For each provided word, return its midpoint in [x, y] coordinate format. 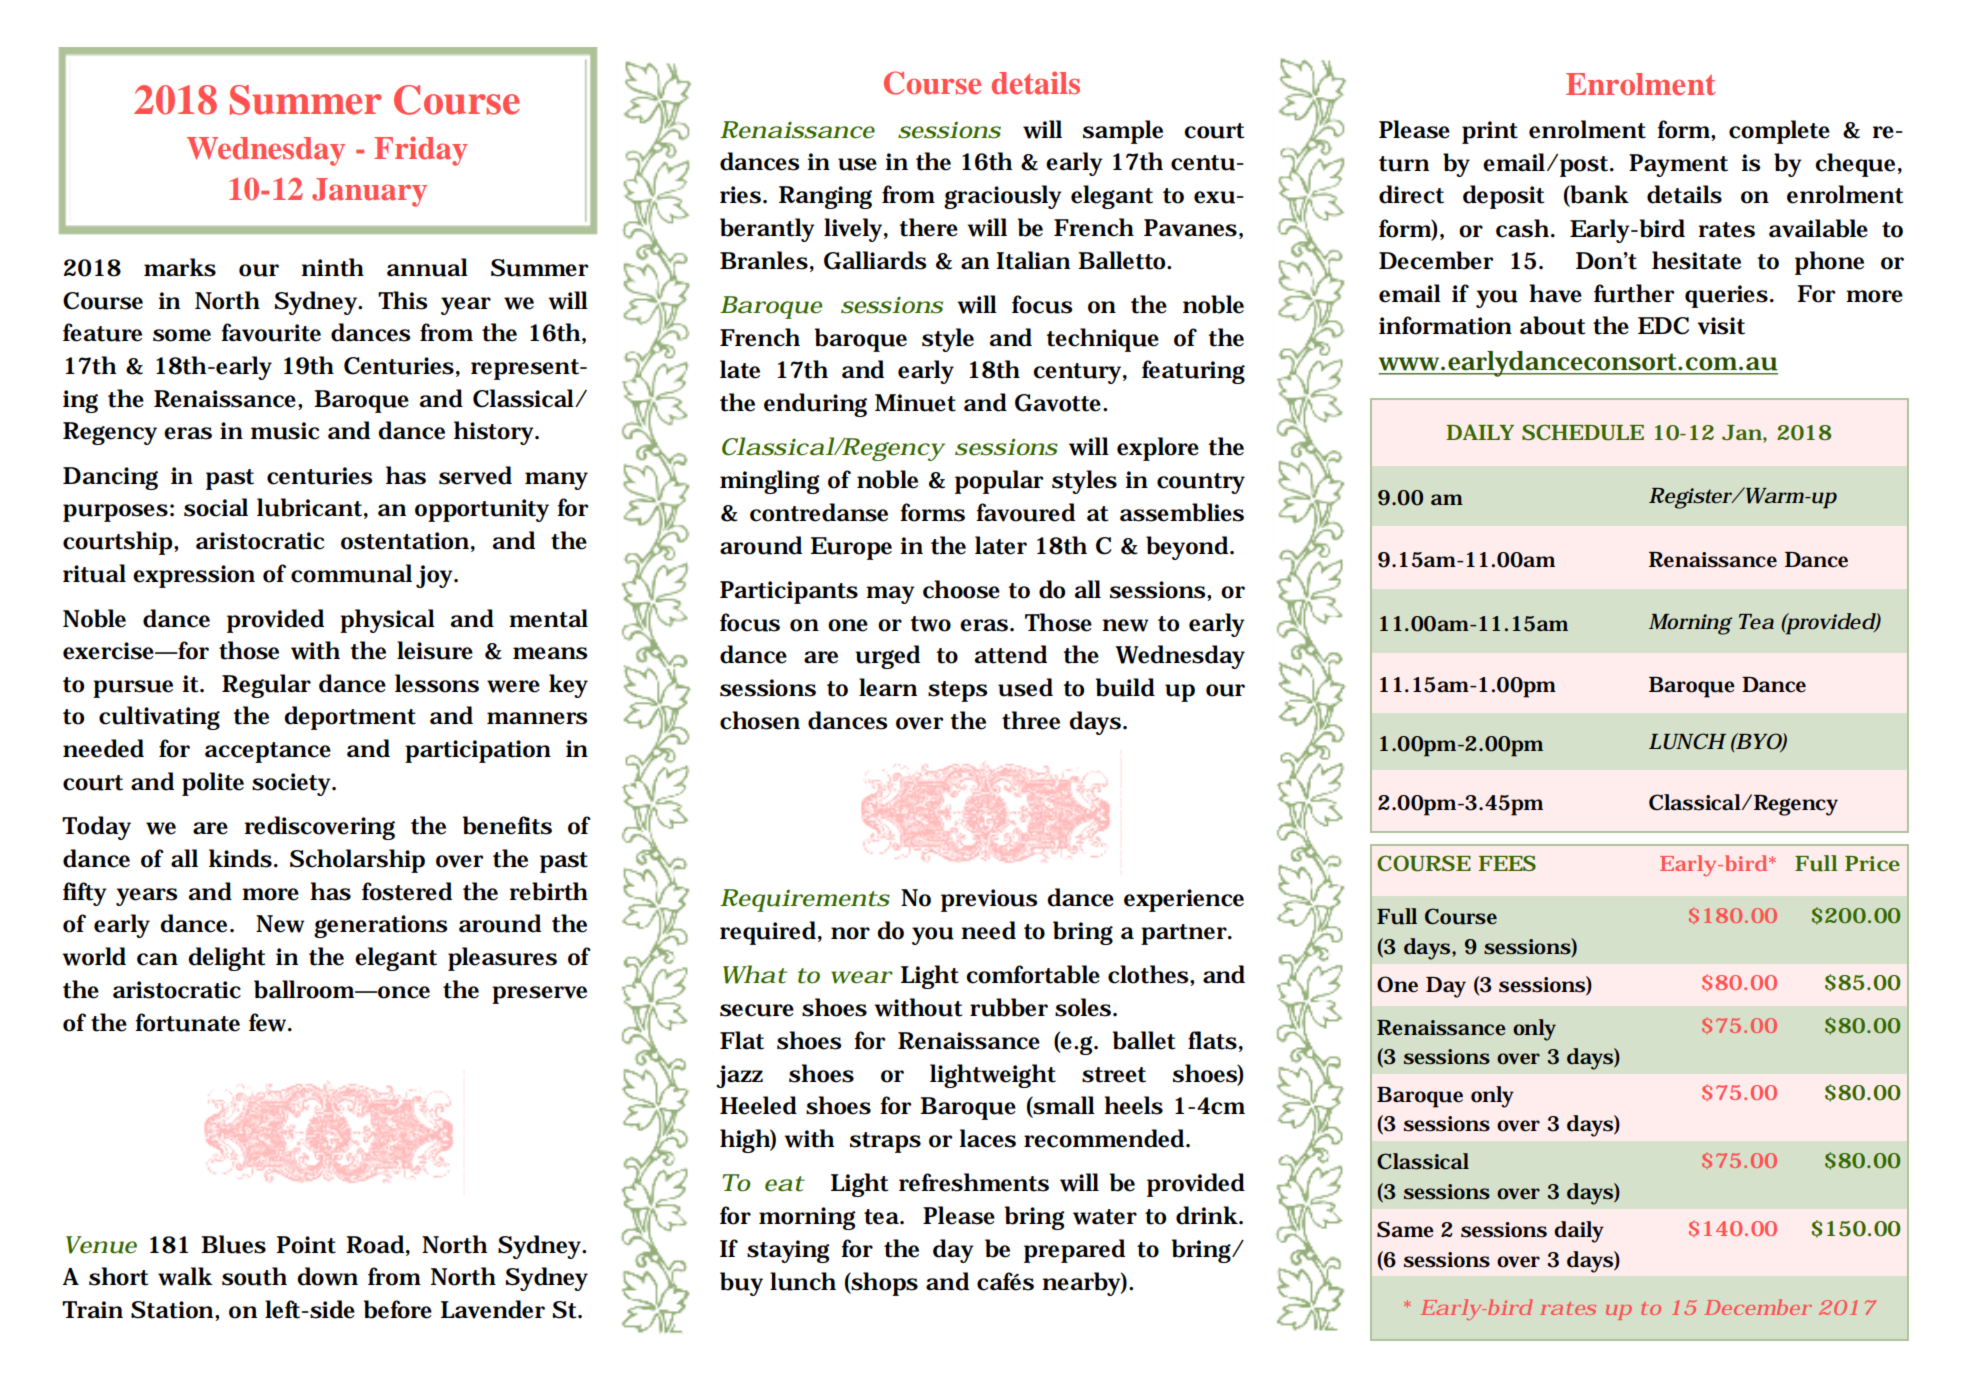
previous [989, 900]
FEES [1507, 863]
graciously [1003, 197]
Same [1405, 1229]
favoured [1025, 512]
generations [381, 926]
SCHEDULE [1583, 432]
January [369, 192]
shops [884, 1284]
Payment [1678, 165]
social [216, 507]
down [327, 1276]
